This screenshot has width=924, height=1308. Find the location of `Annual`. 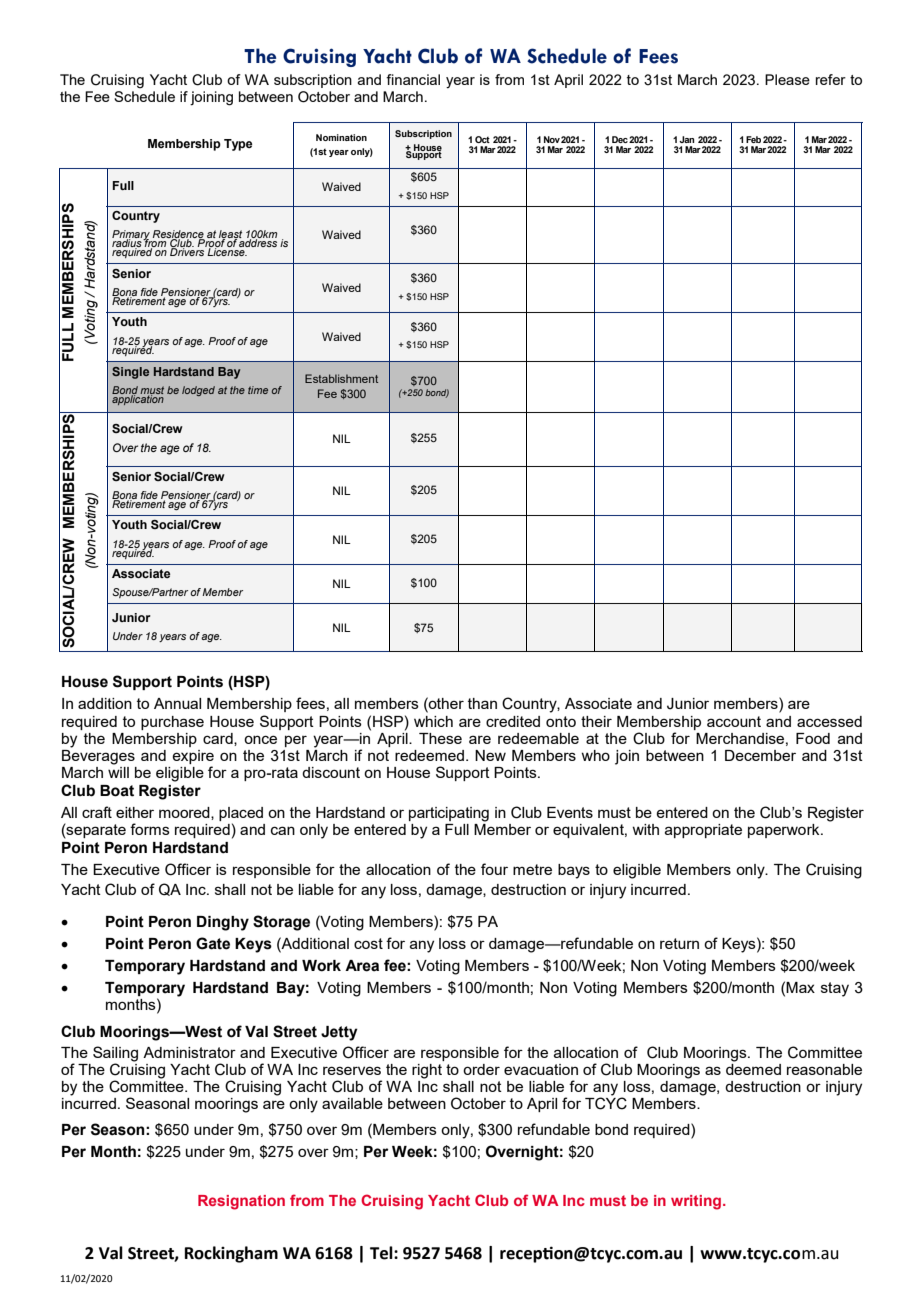

Annual is located at coordinates (177, 703).
